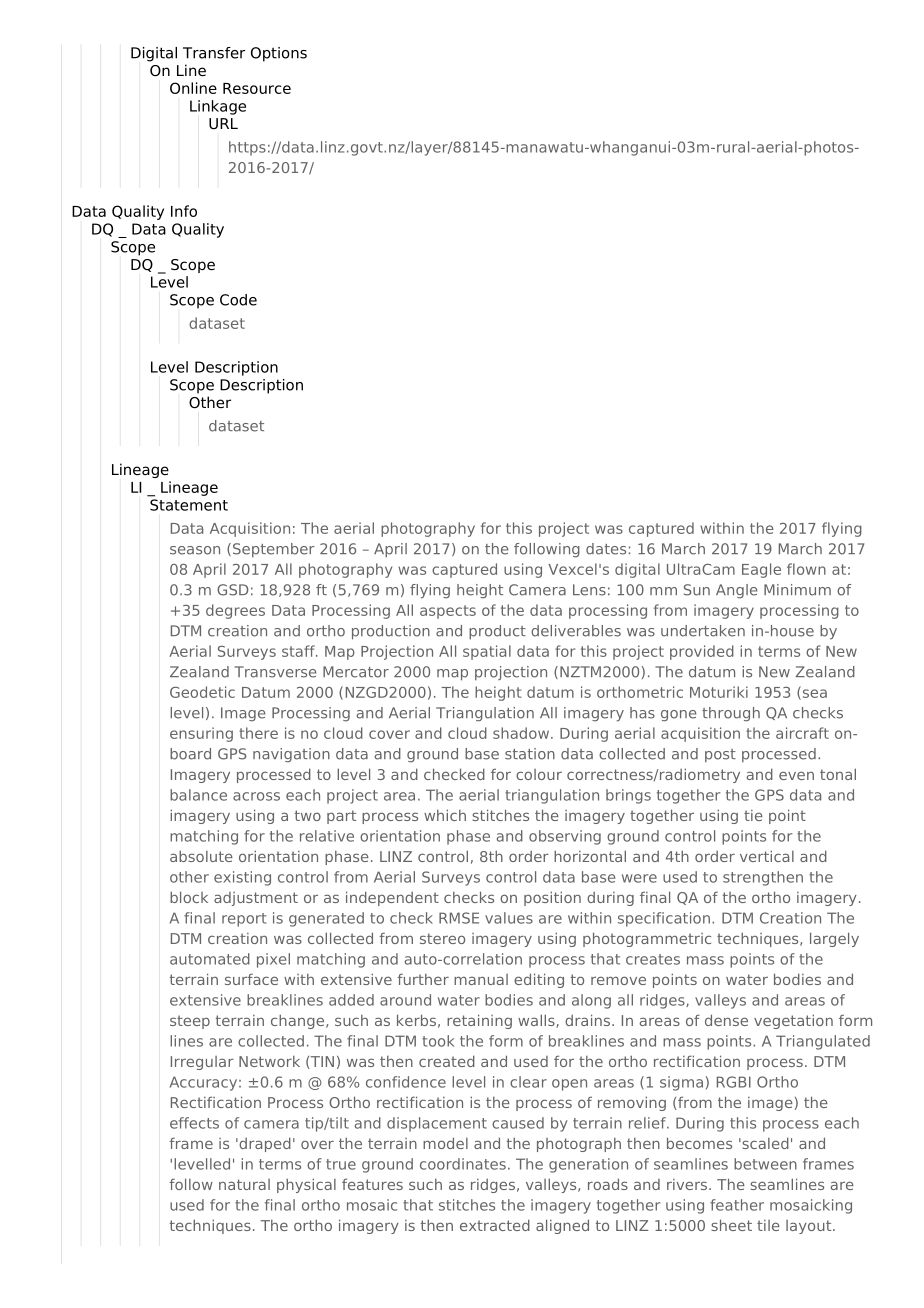 Image resolution: width=924 pixels, height=1308 pixels. I want to click on dates, so click(606, 549).
